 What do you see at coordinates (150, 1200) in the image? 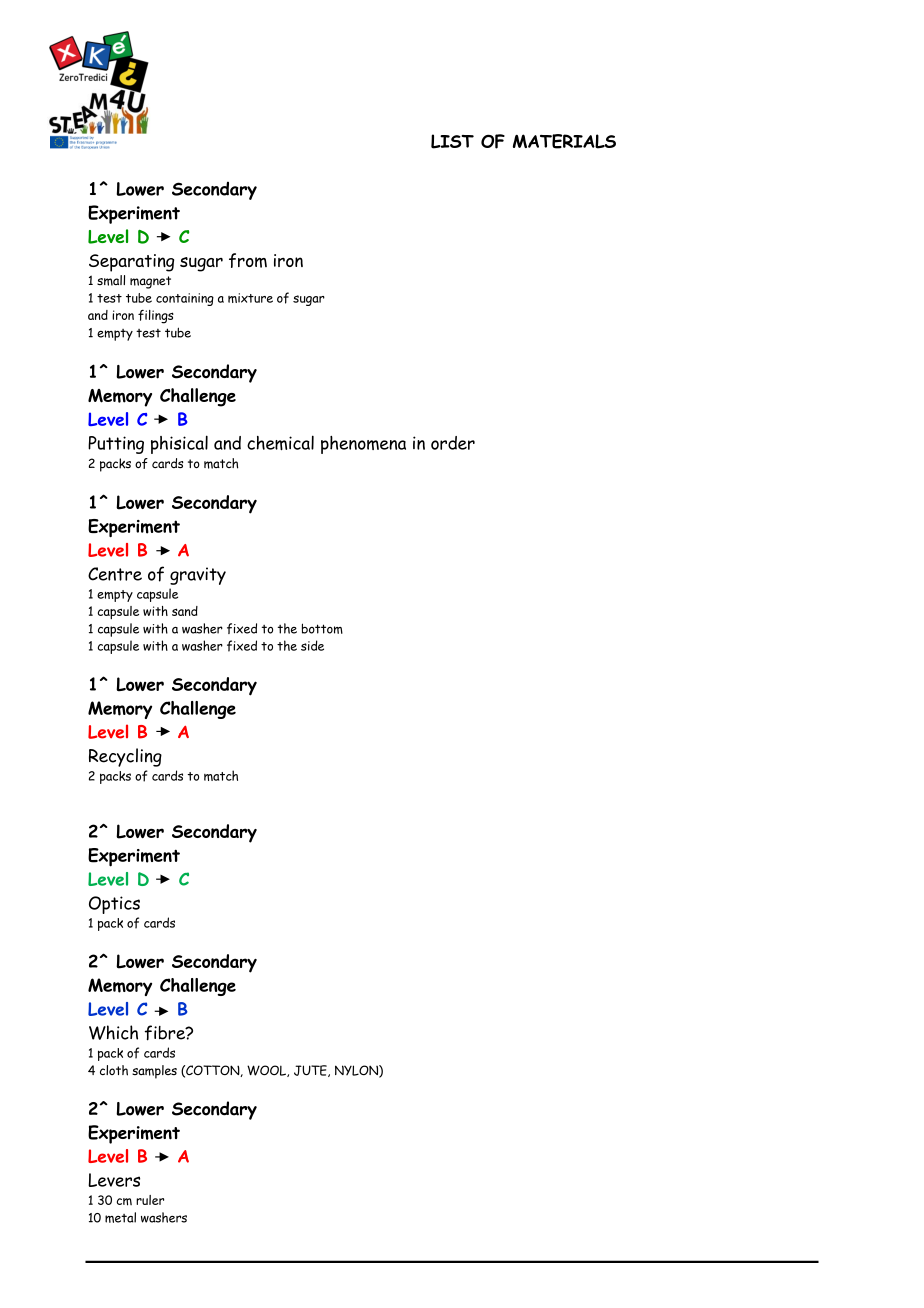
I see `ruler` at bounding box center [150, 1200].
